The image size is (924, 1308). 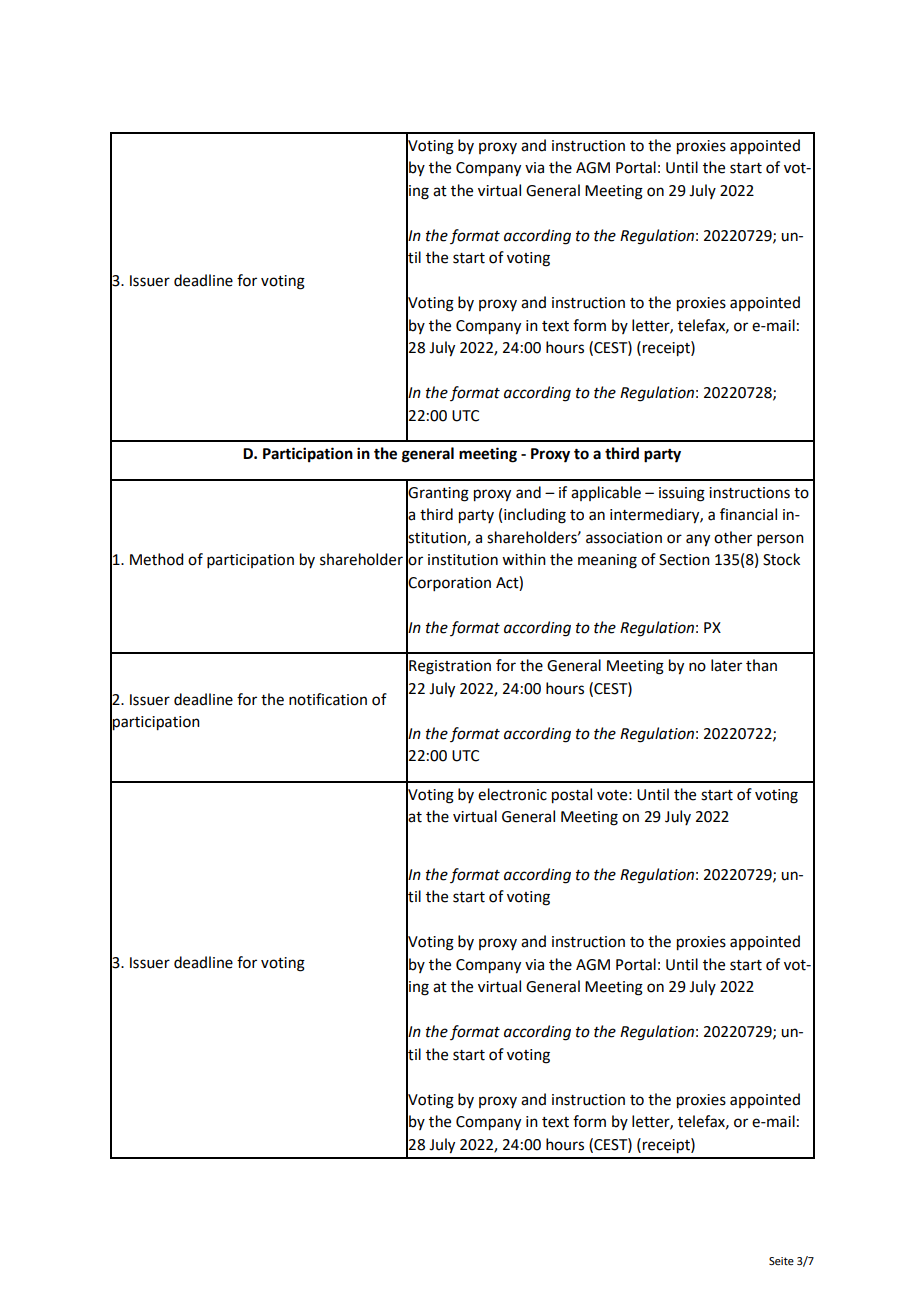 I want to click on including, so click(x=535, y=516).
